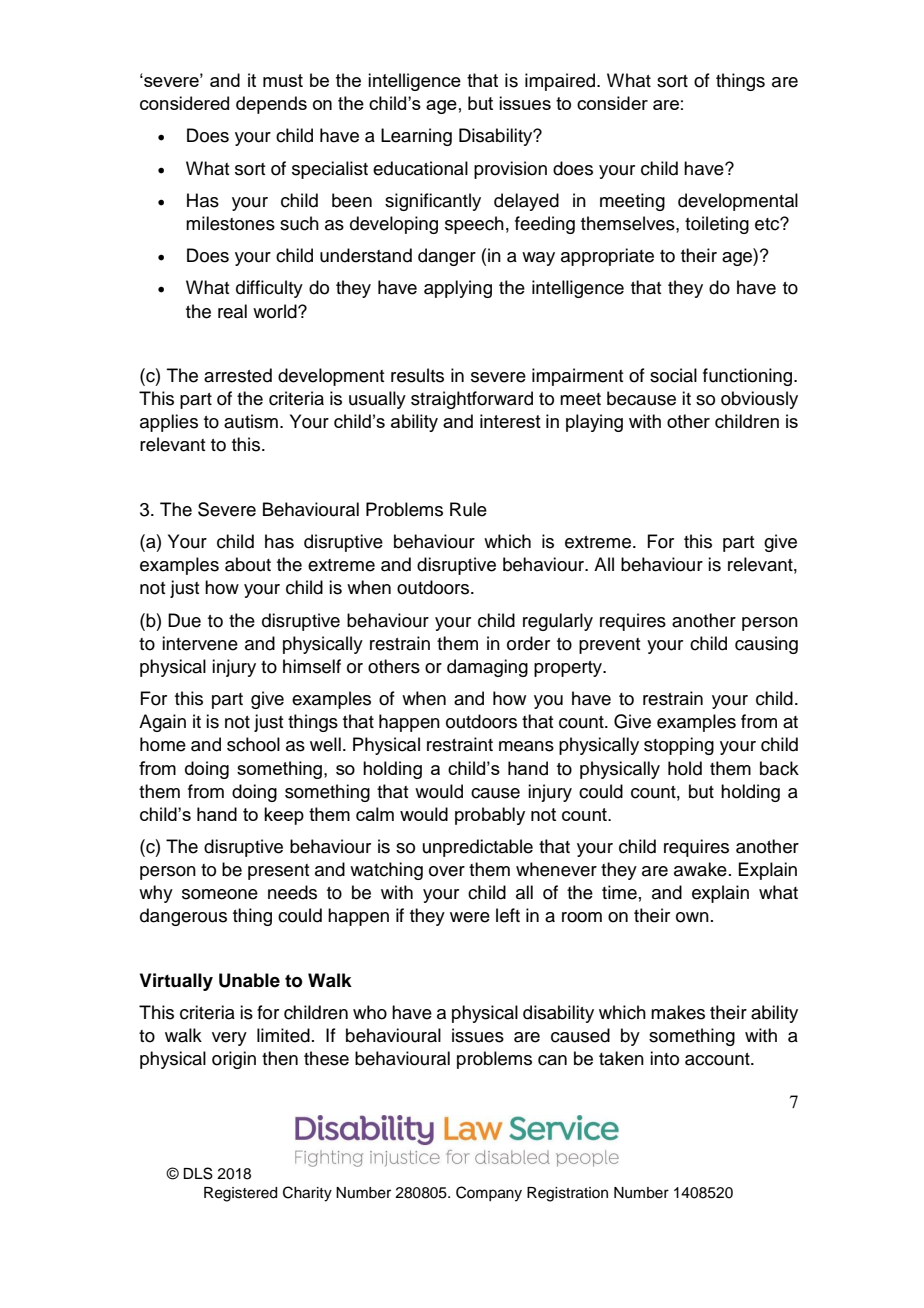 The height and width of the screenshot is (1308, 924). What do you see at coordinates (416, 137) in the screenshot?
I see `Learning` at bounding box center [416, 137].
